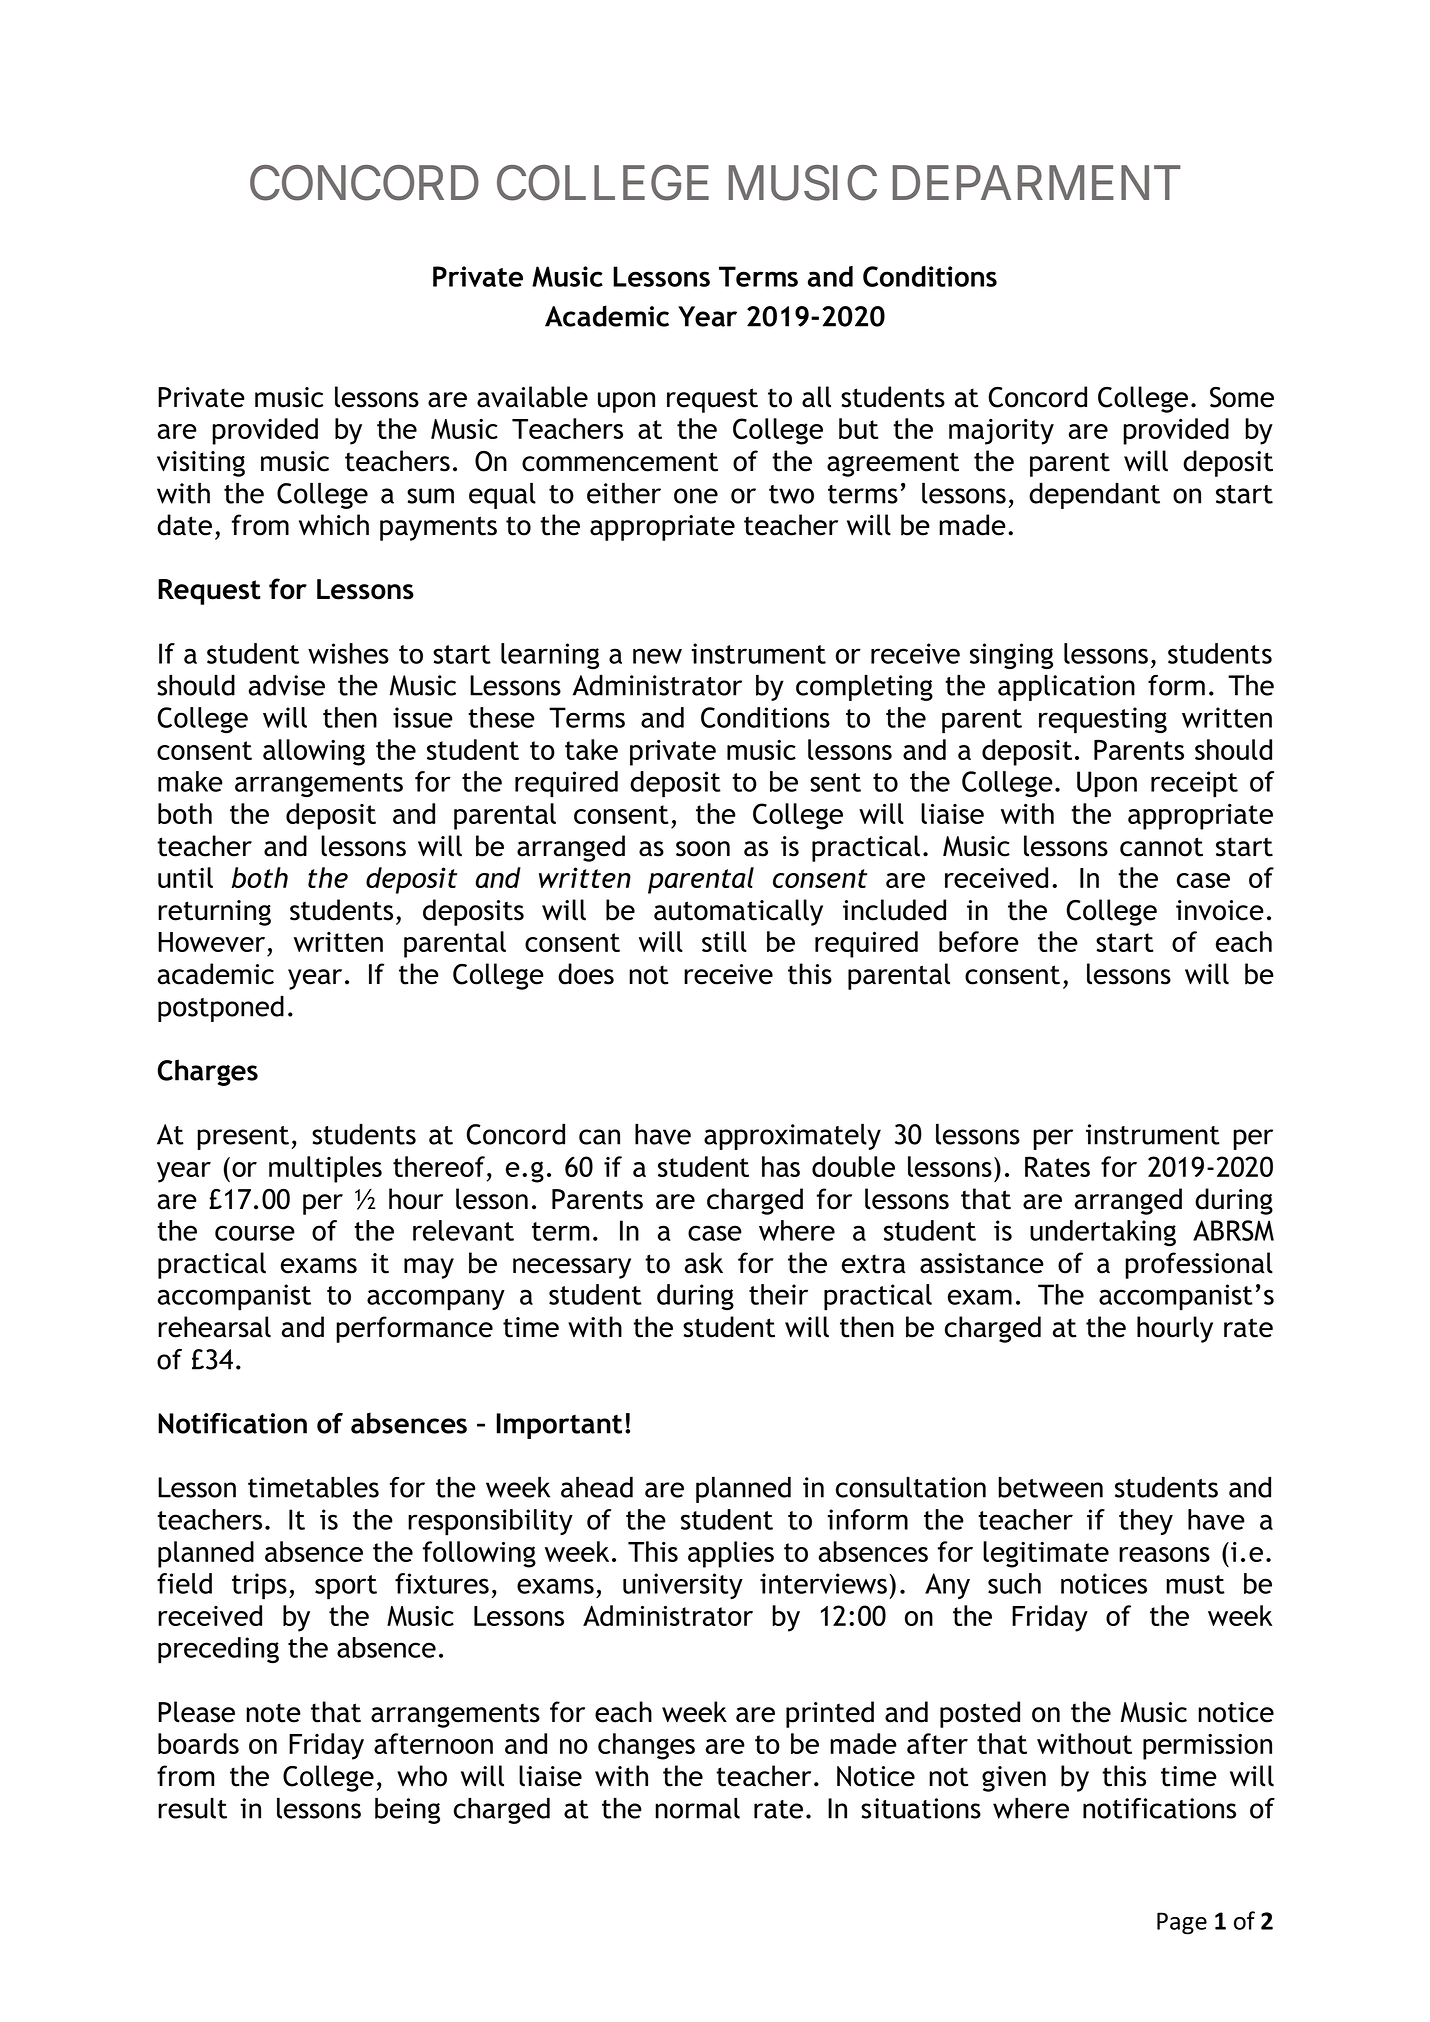 The height and width of the page is (2022, 1430). Describe the element at coordinates (703, 849) in the page. I see `soon` at that location.
